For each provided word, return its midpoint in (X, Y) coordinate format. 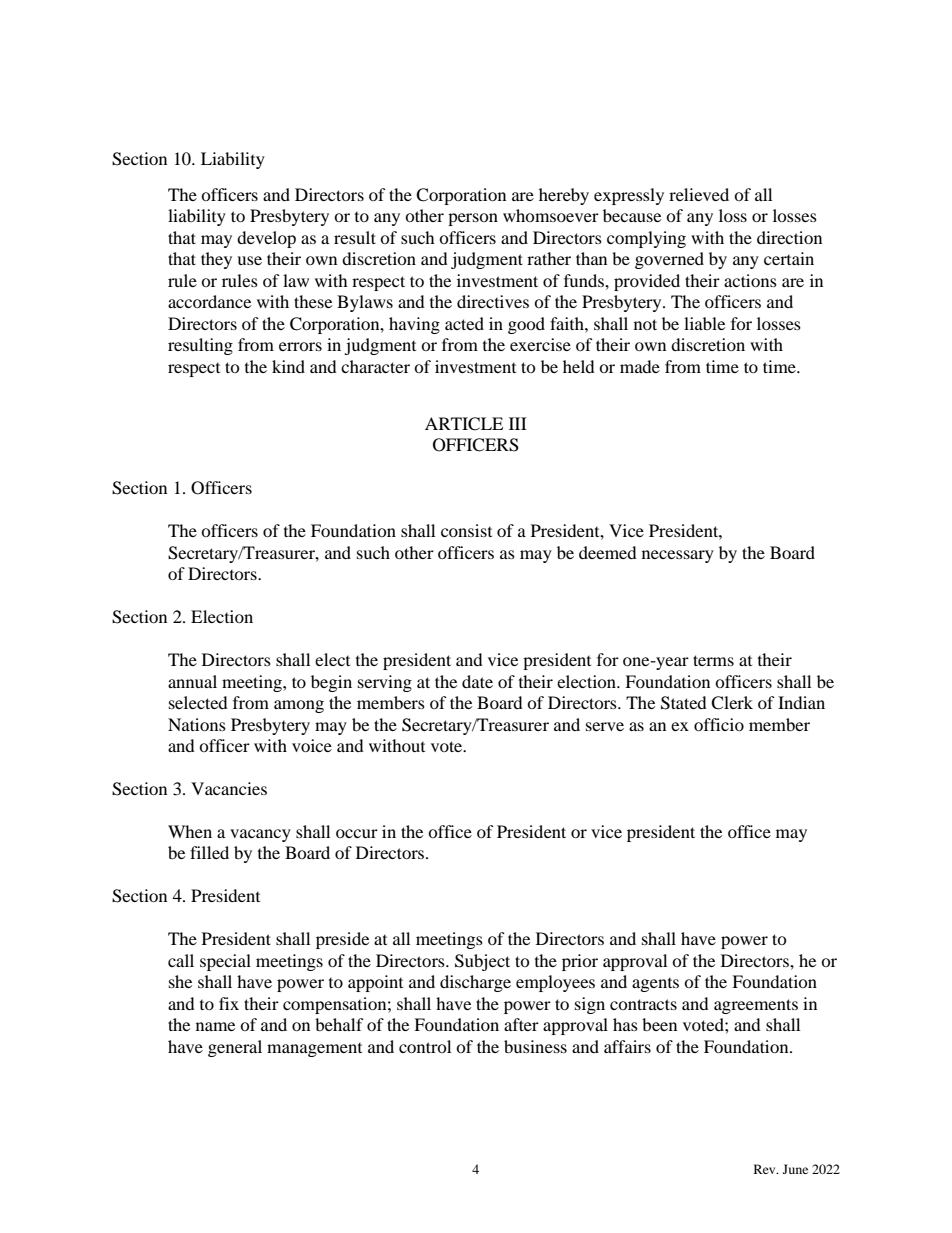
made (640, 366)
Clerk (732, 703)
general (235, 1048)
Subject (482, 962)
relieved (699, 194)
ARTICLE (464, 424)
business (535, 1046)
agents (655, 985)
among (299, 706)
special (225, 962)
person (473, 219)
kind (288, 366)
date (477, 681)
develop (266, 239)
